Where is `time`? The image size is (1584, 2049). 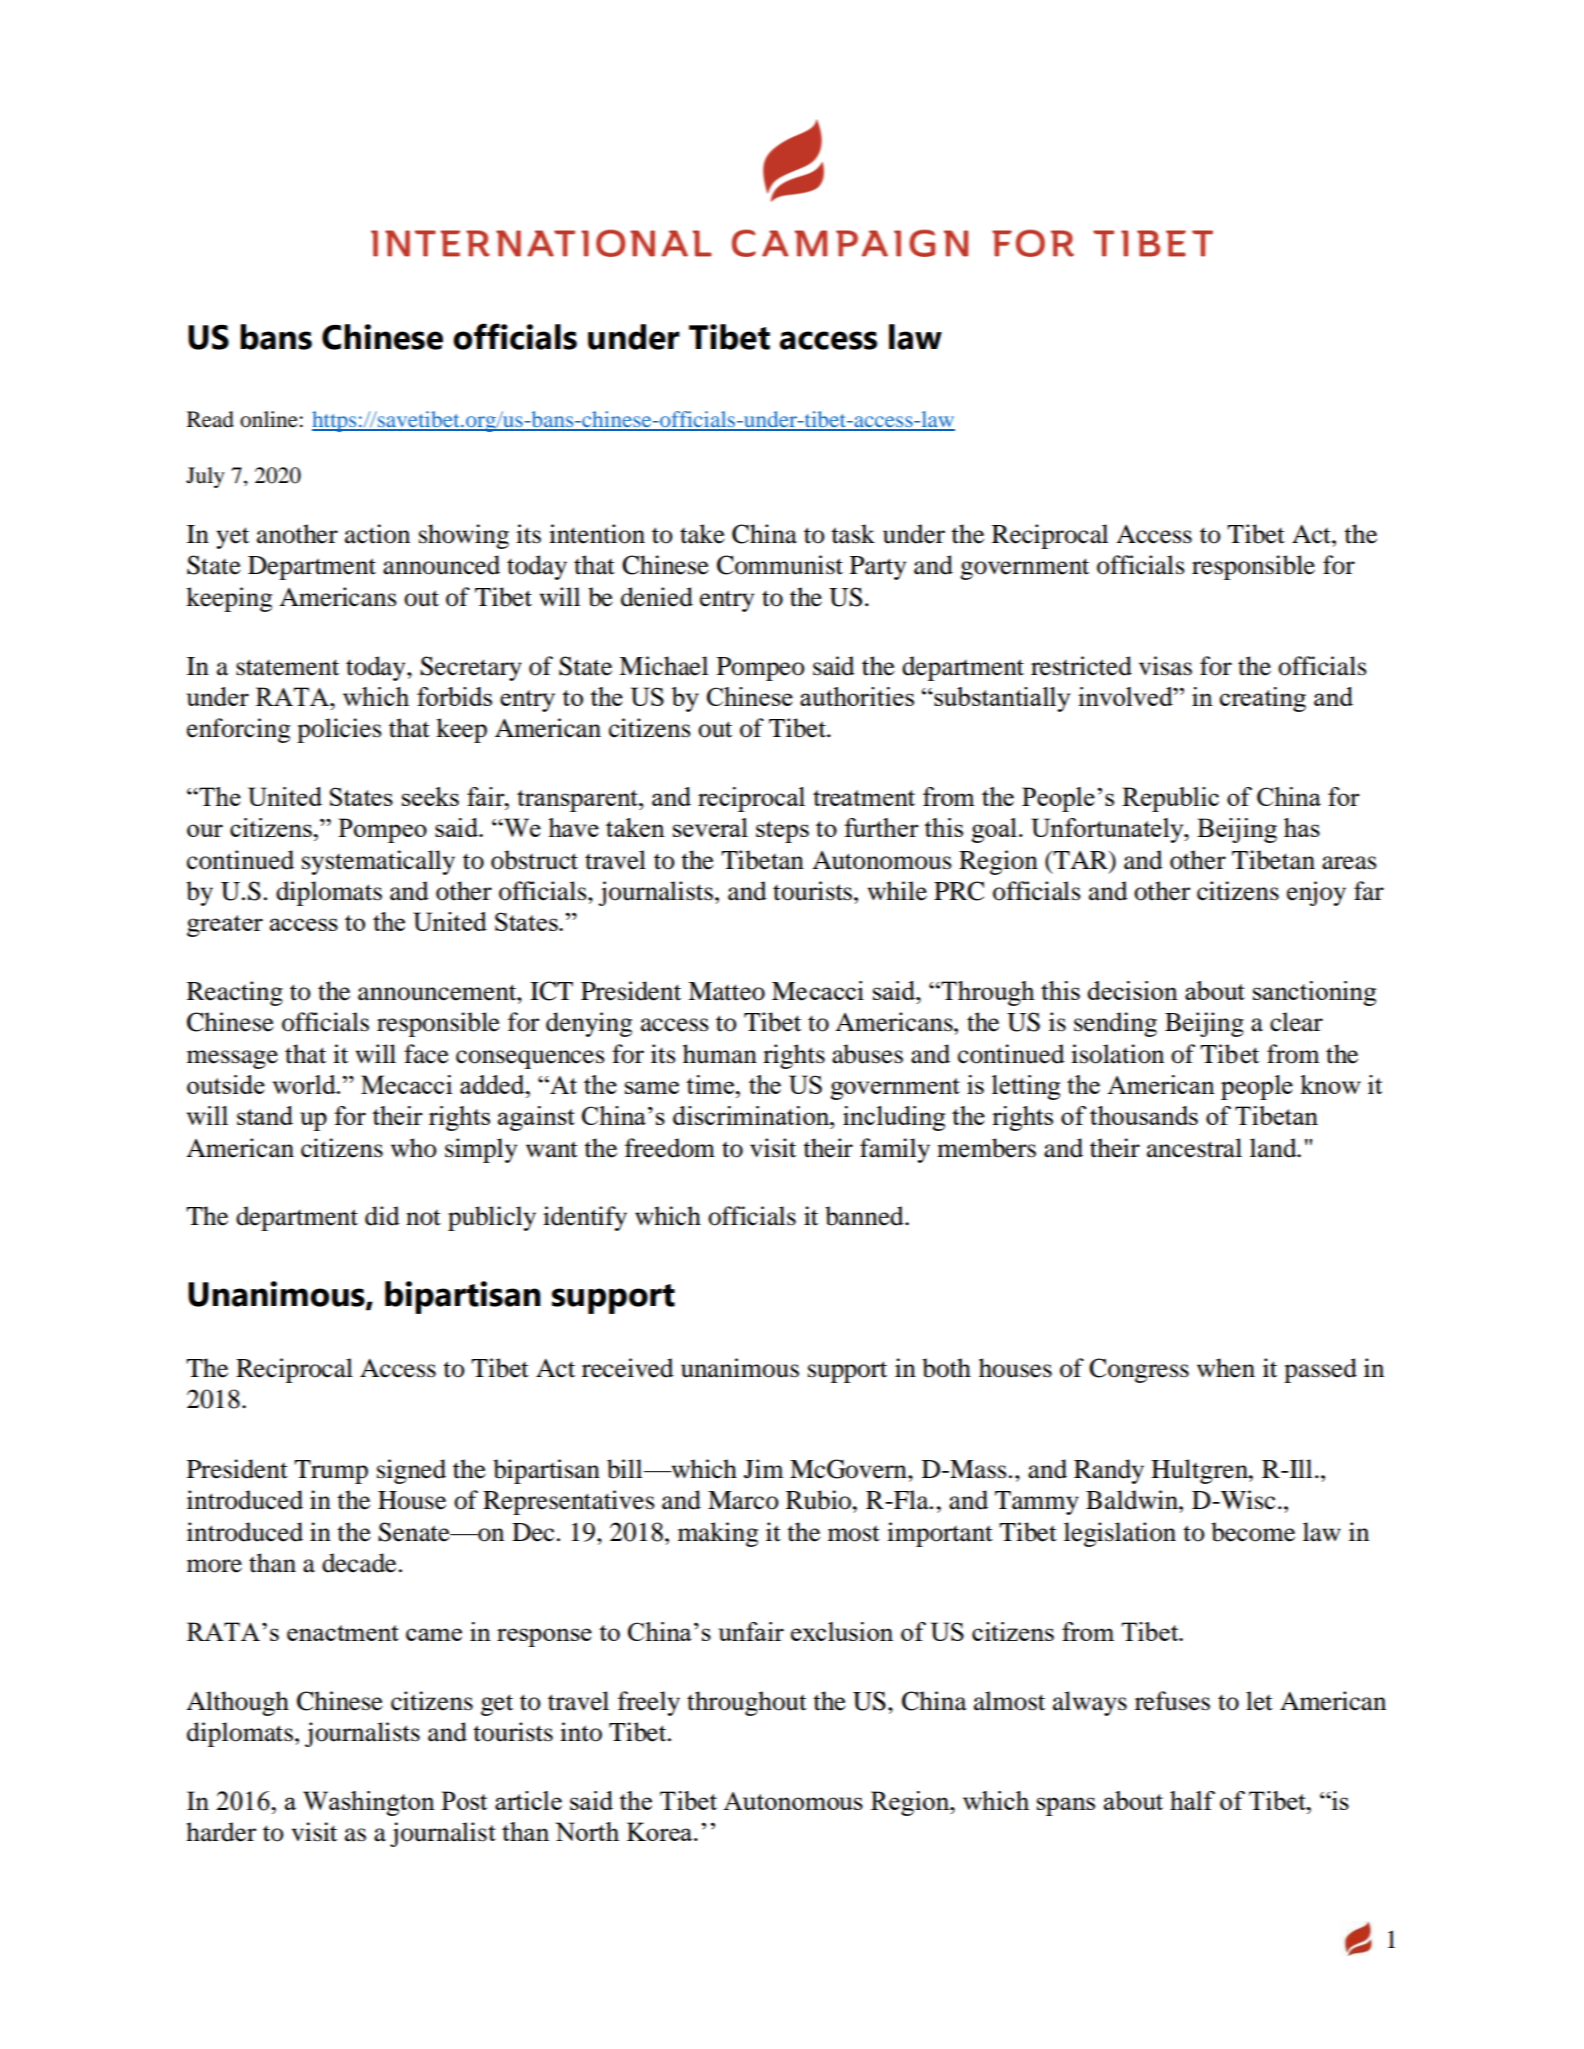 time is located at coordinates (711, 1084).
